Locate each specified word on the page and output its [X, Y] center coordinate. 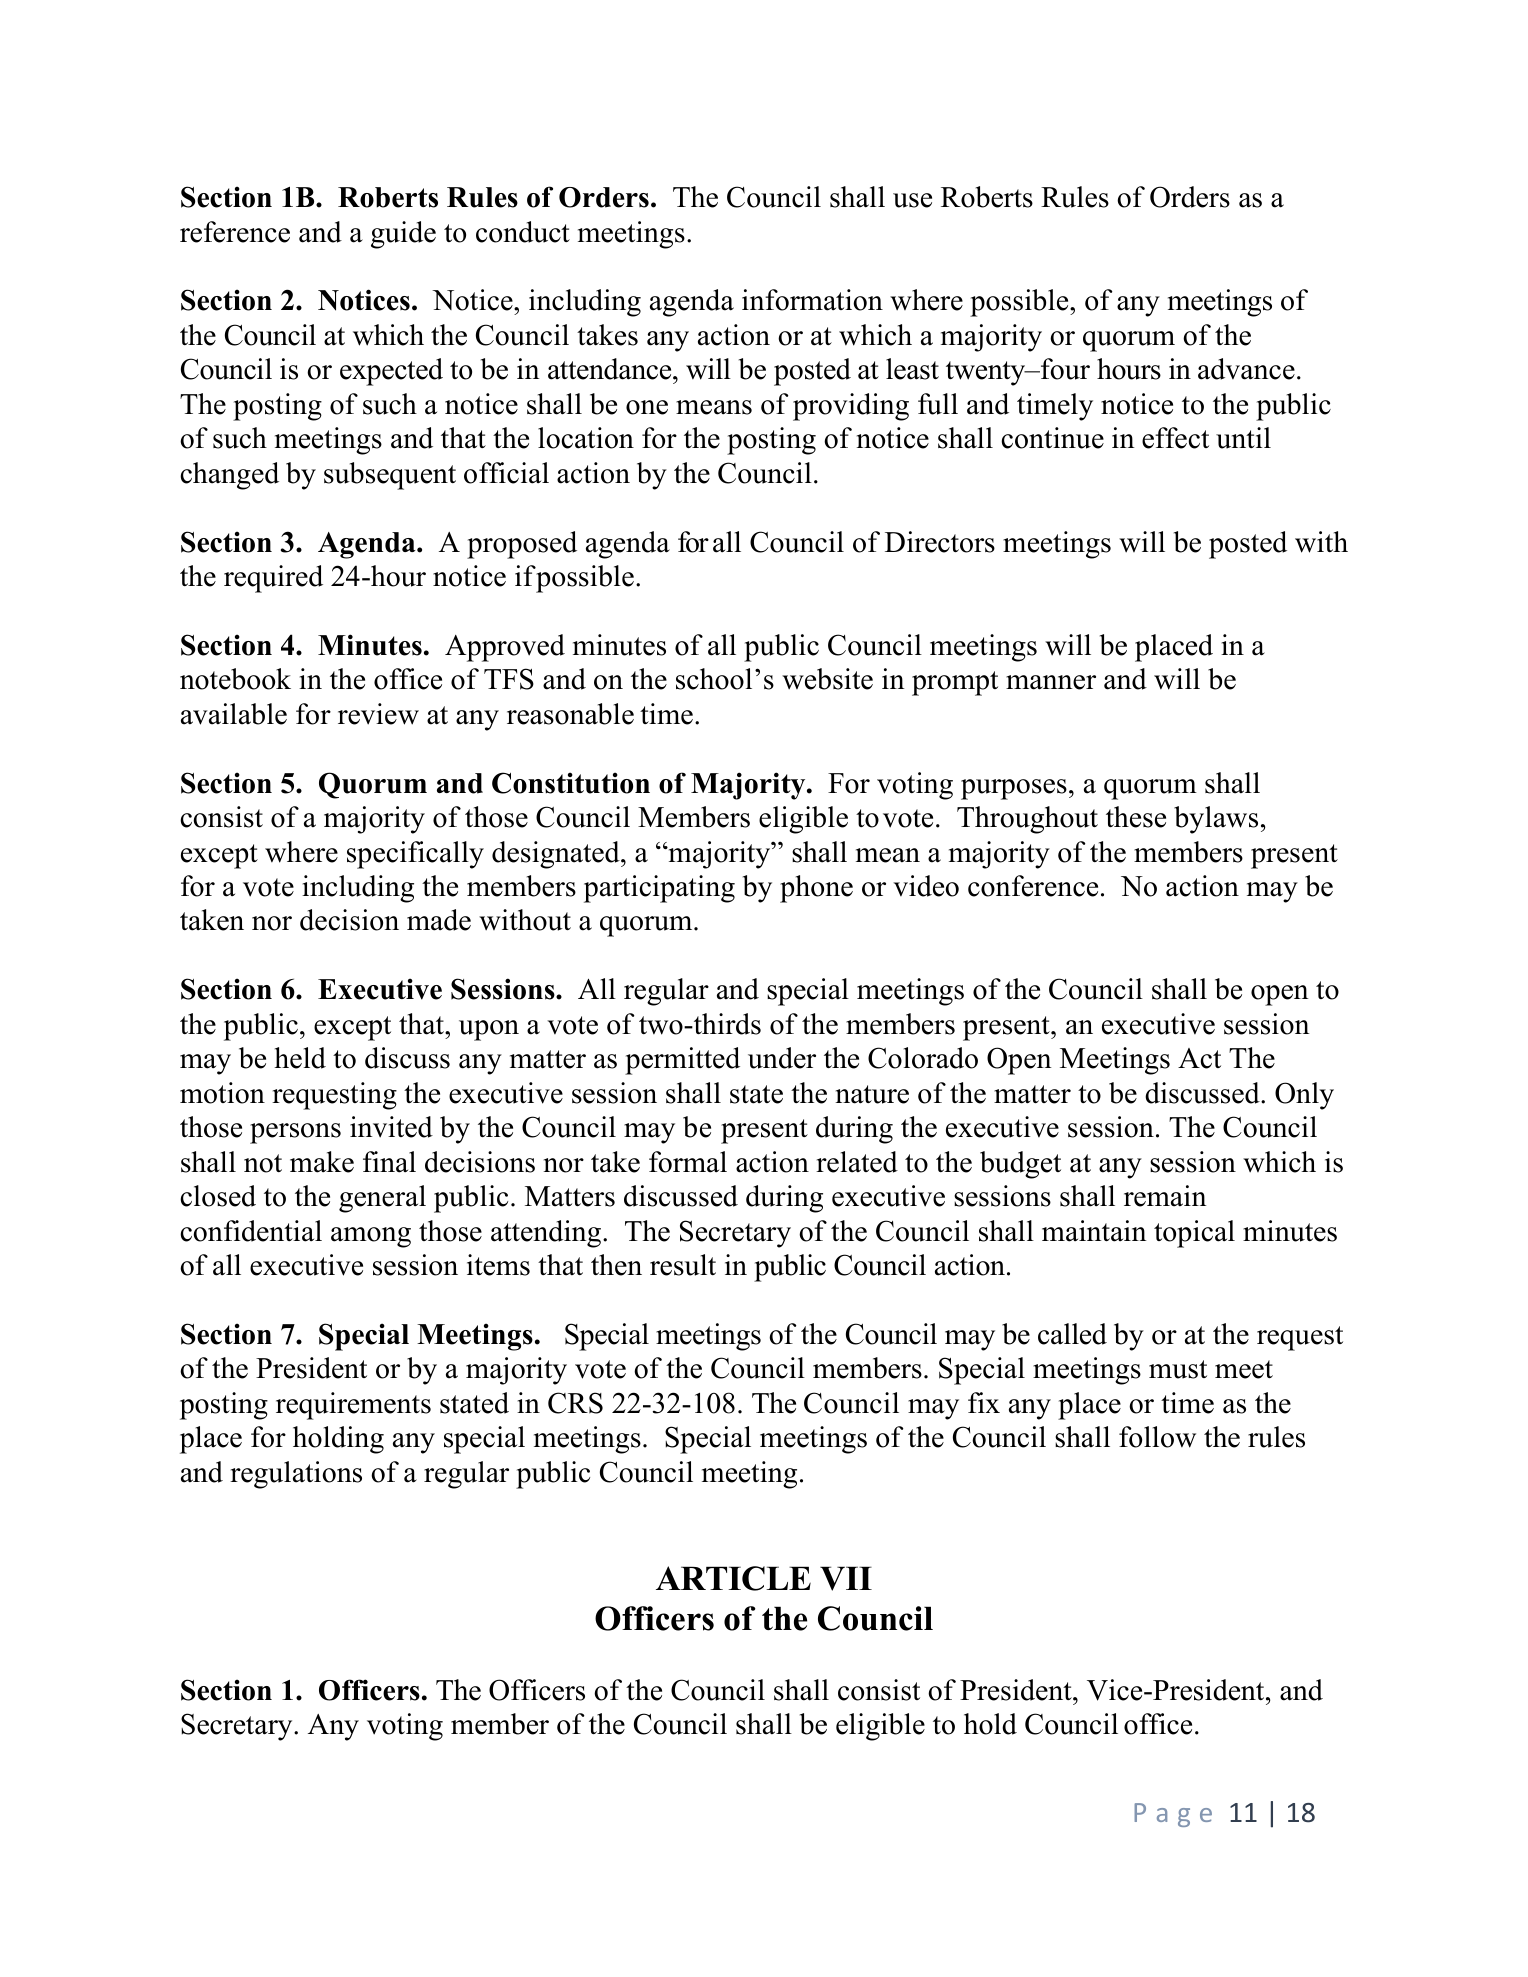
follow [1157, 1437]
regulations [296, 1475]
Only [1304, 1096]
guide [403, 235]
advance [1246, 369]
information [812, 300]
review [378, 714]
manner [1051, 682]
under [782, 1058]
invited [391, 1127]
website [827, 679]
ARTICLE [733, 1578]
